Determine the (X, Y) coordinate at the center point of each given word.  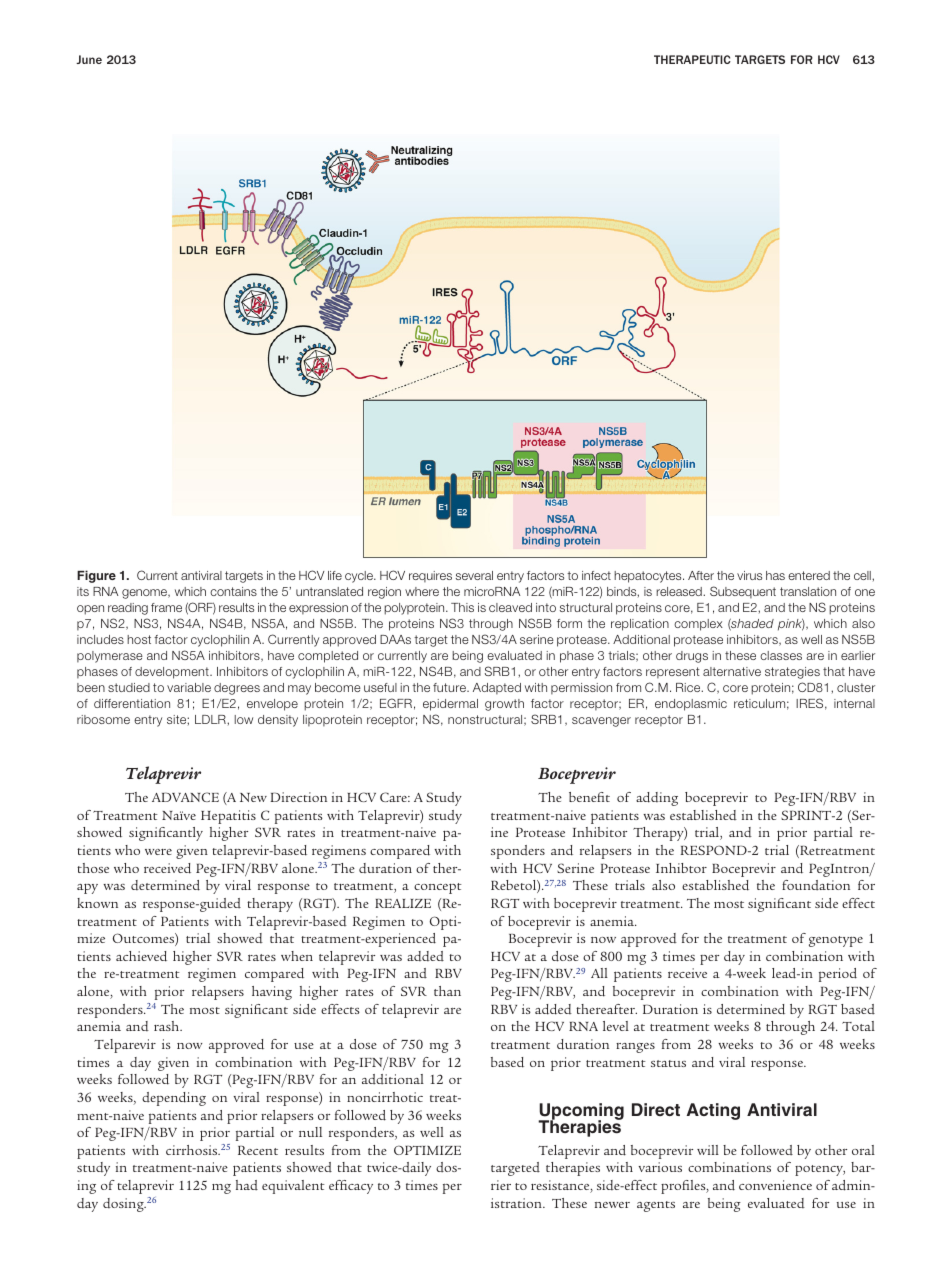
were (158, 852)
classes (781, 655)
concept (438, 888)
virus (749, 575)
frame (166, 607)
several (474, 575)
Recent (258, 1150)
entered (809, 575)
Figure (96, 576)
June (89, 59)
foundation (816, 885)
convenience (775, 1185)
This (462, 607)
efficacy (351, 1187)
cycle (360, 577)
